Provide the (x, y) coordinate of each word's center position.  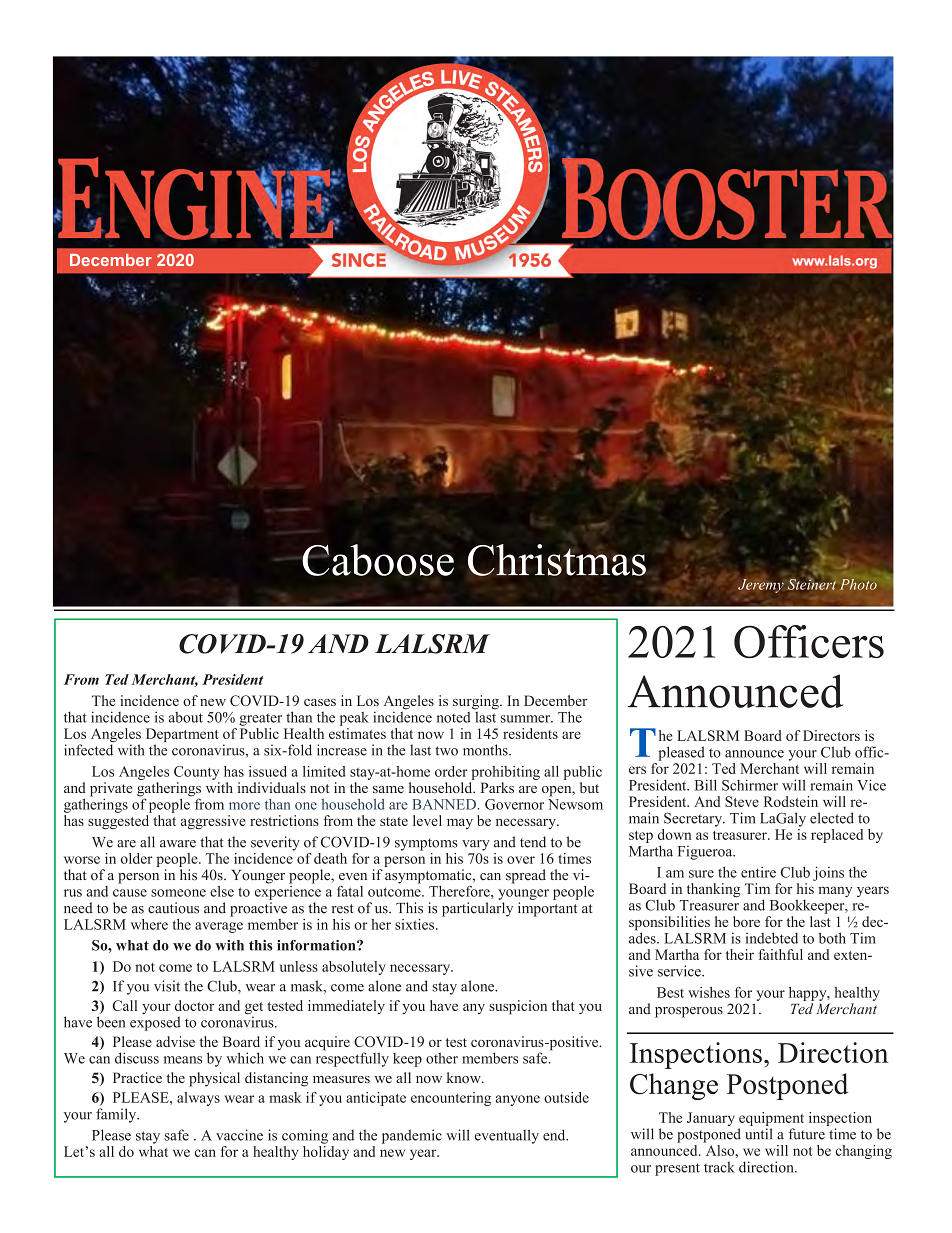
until (758, 1134)
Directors (831, 735)
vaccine (239, 1135)
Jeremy (761, 586)
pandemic (412, 1136)
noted (454, 717)
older (137, 858)
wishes (709, 992)
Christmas (557, 560)
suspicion (518, 1007)
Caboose (378, 560)
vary (476, 845)
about (186, 717)
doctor (194, 1005)
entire (758, 872)
